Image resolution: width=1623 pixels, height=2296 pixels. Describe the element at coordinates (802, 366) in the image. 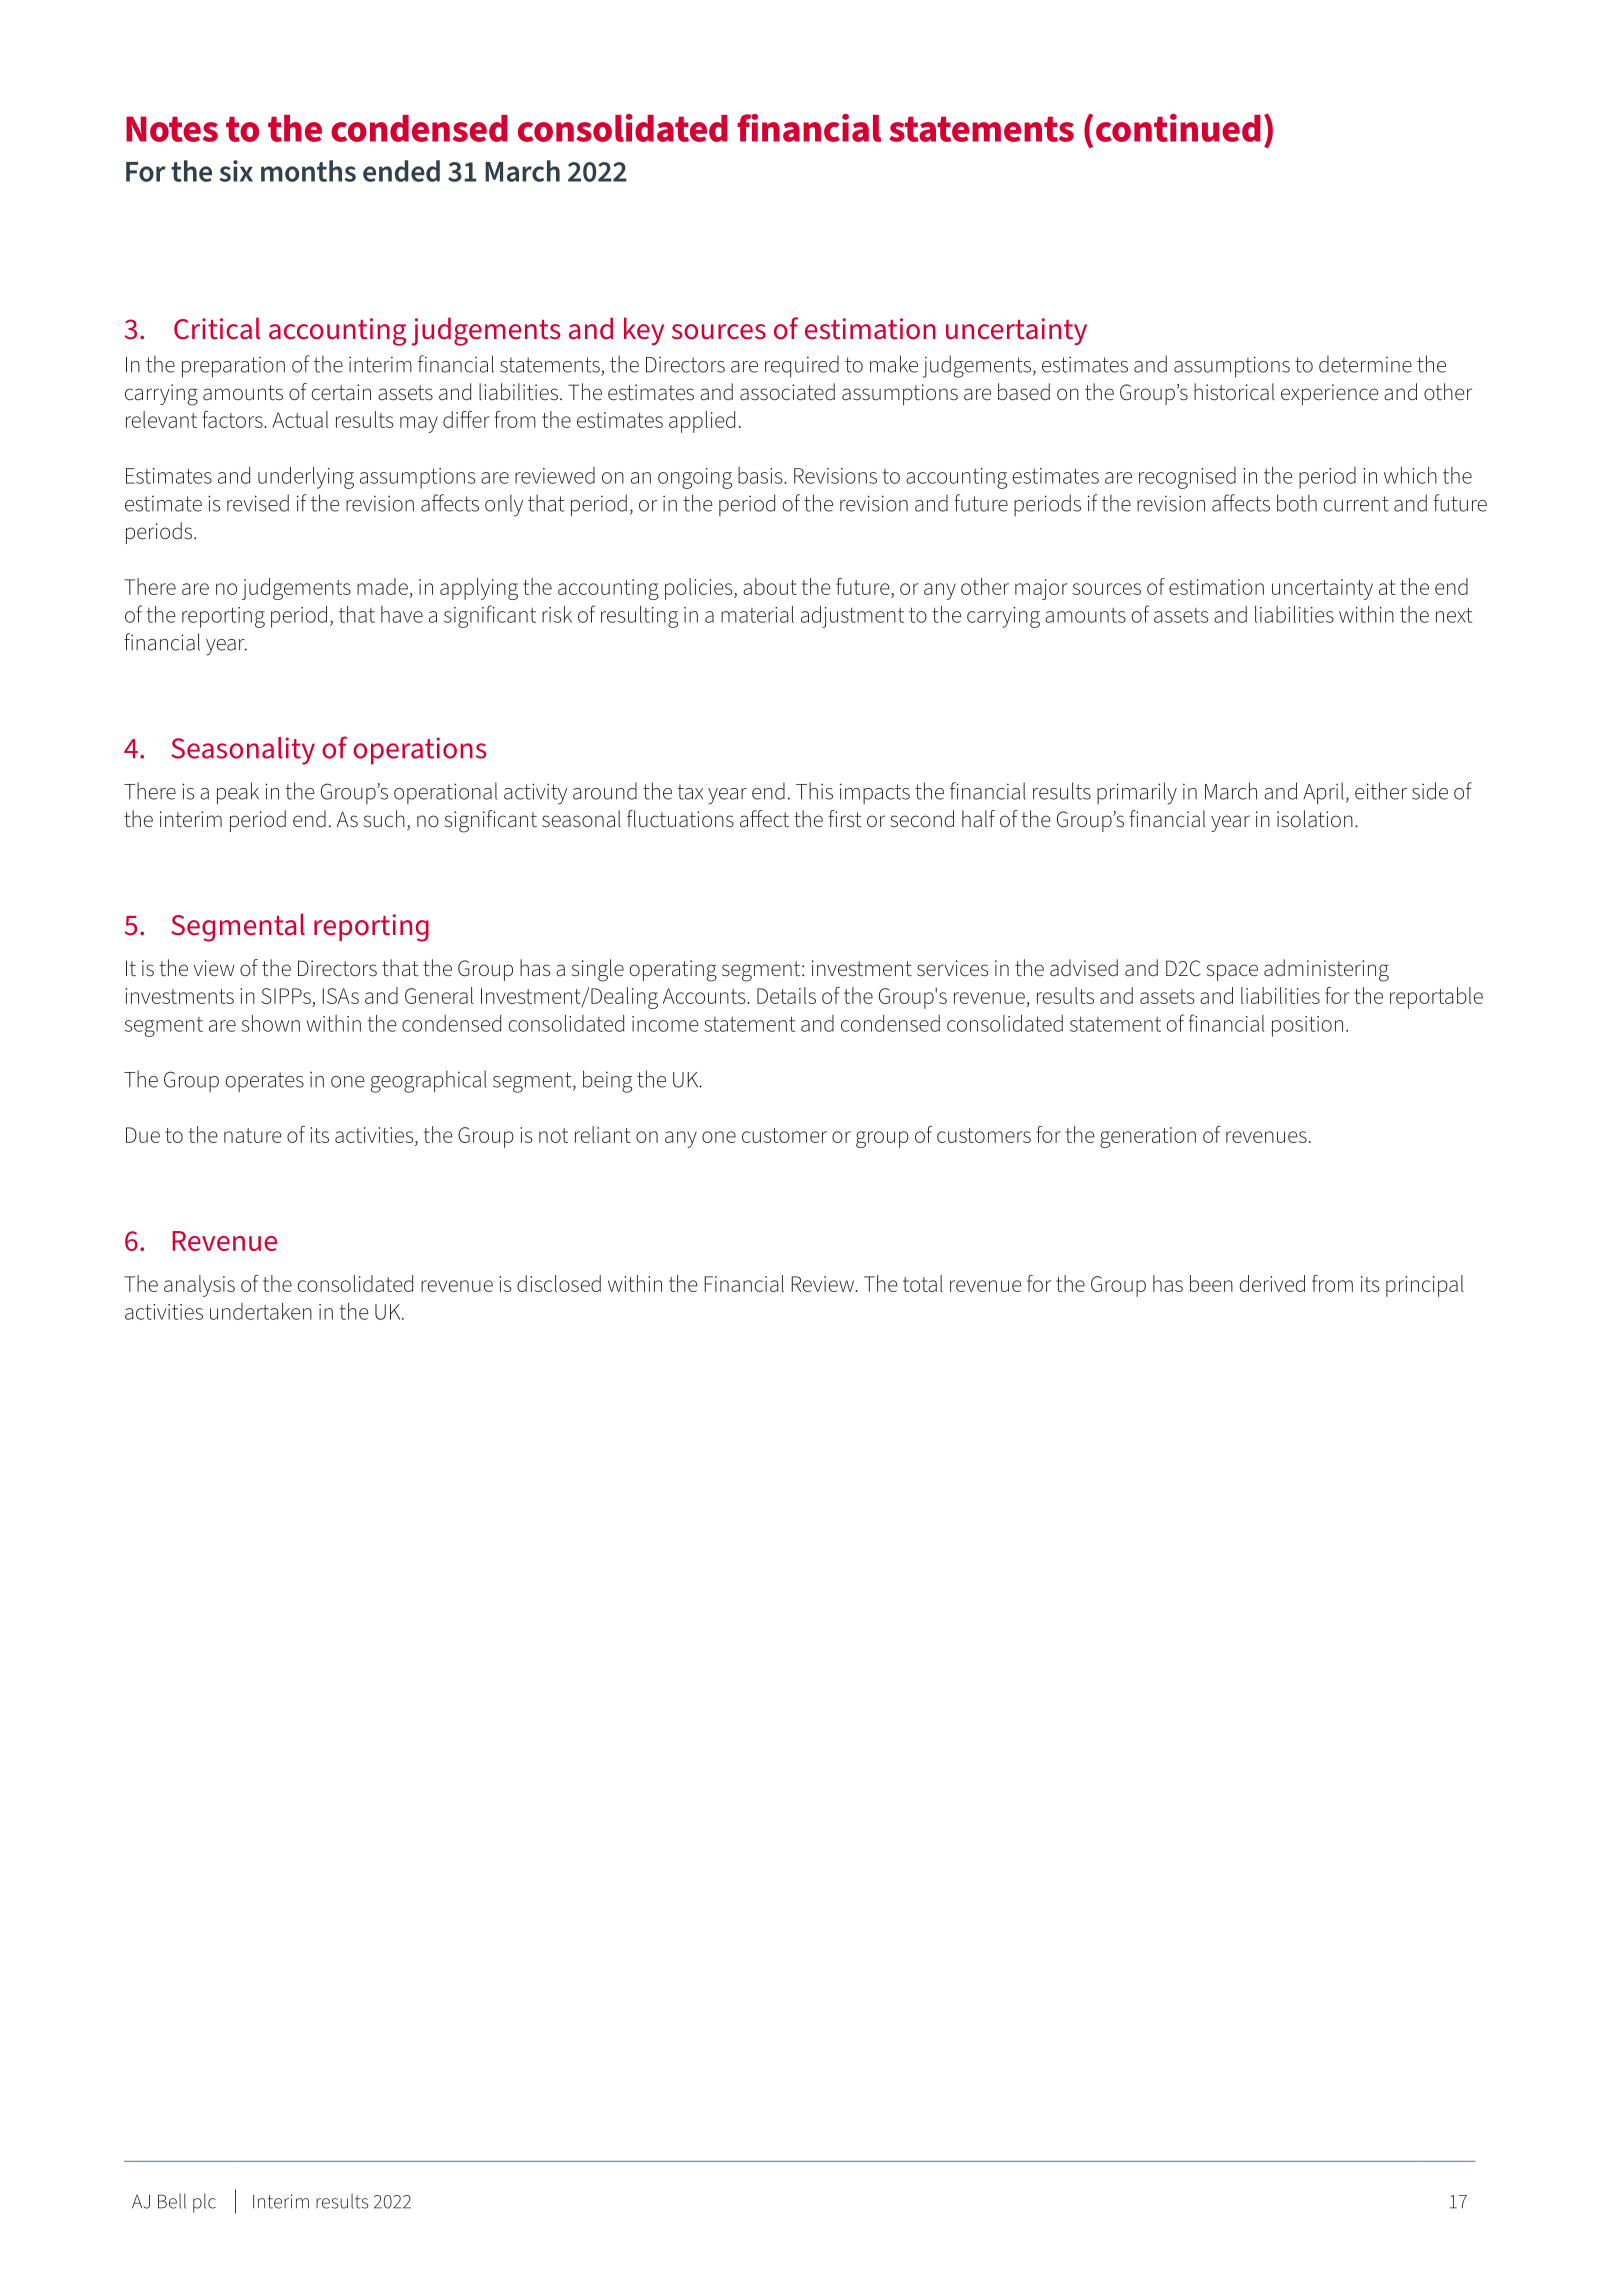

I see `required` at that location.
